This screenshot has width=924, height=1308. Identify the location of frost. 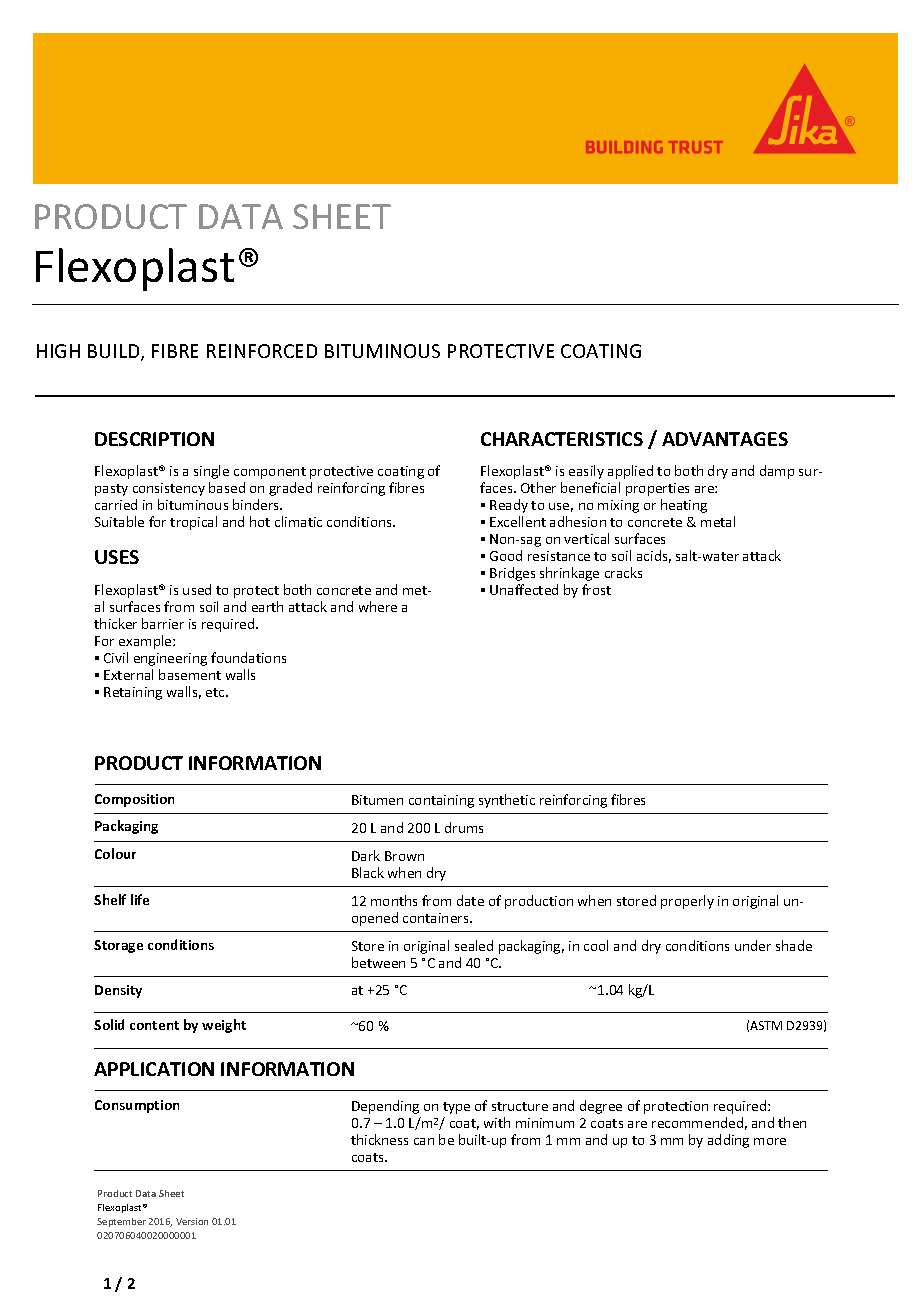
(596, 589).
